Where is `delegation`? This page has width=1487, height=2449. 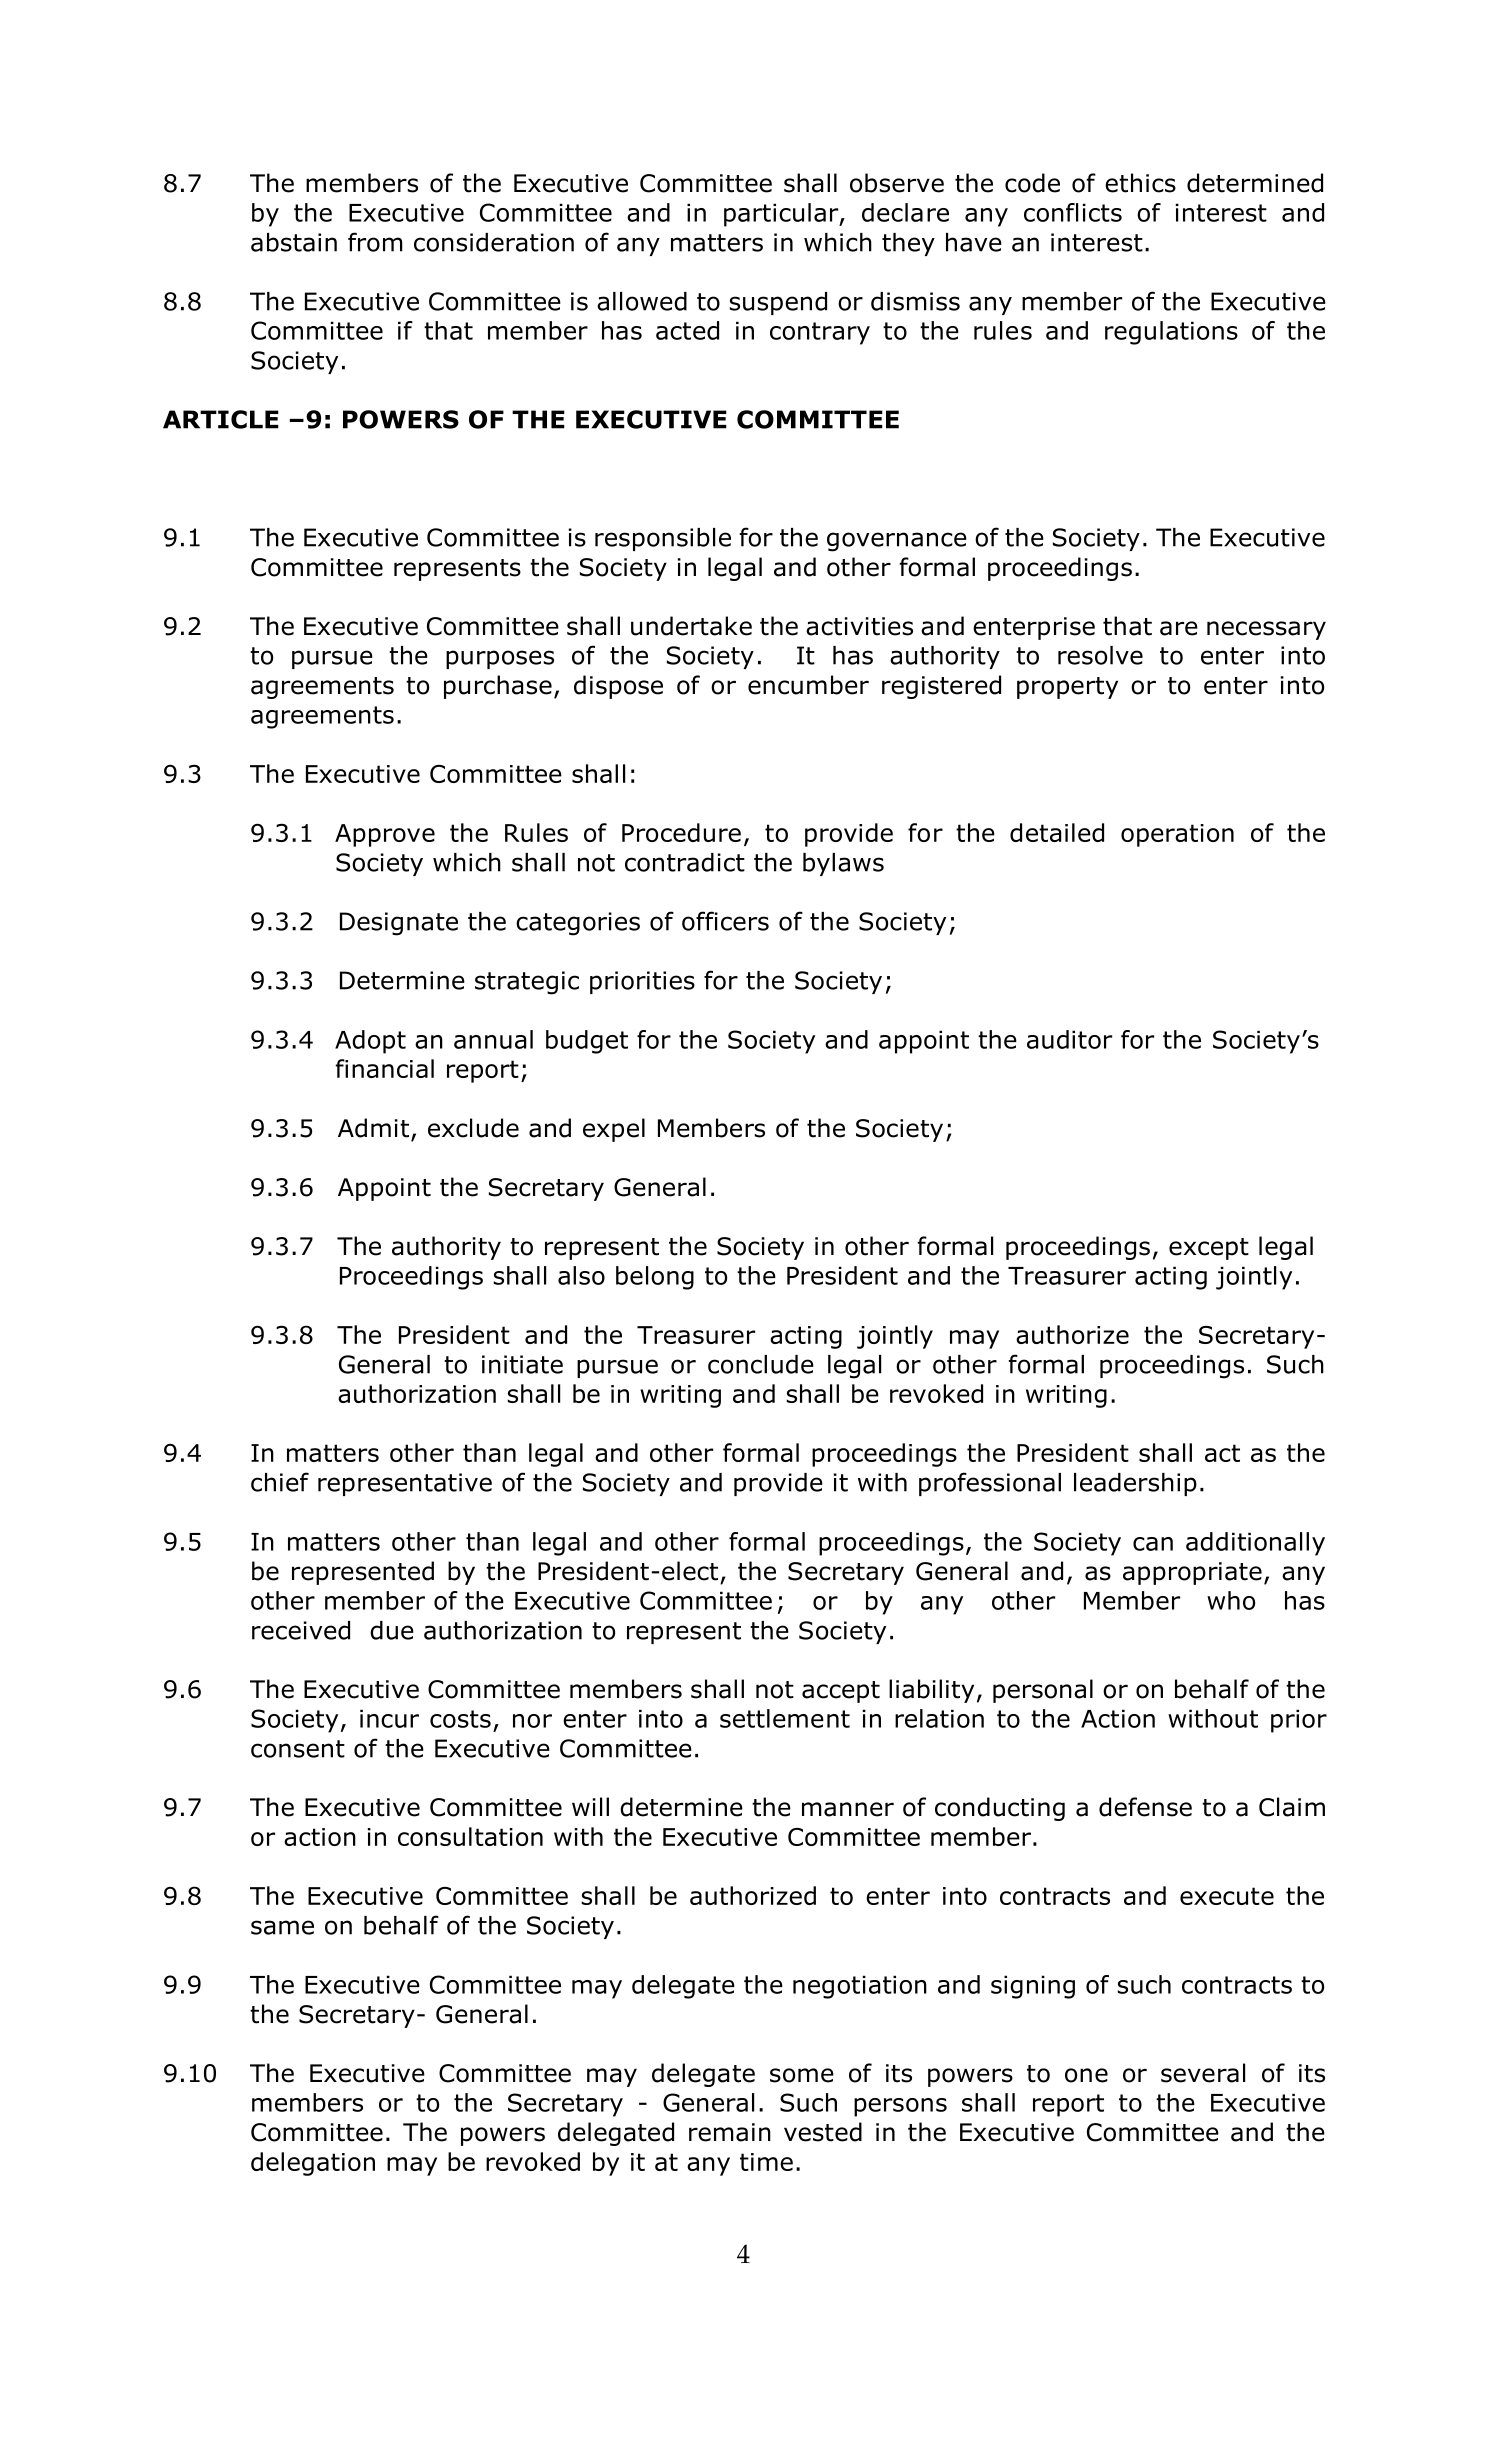 delegation is located at coordinates (313, 2164).
